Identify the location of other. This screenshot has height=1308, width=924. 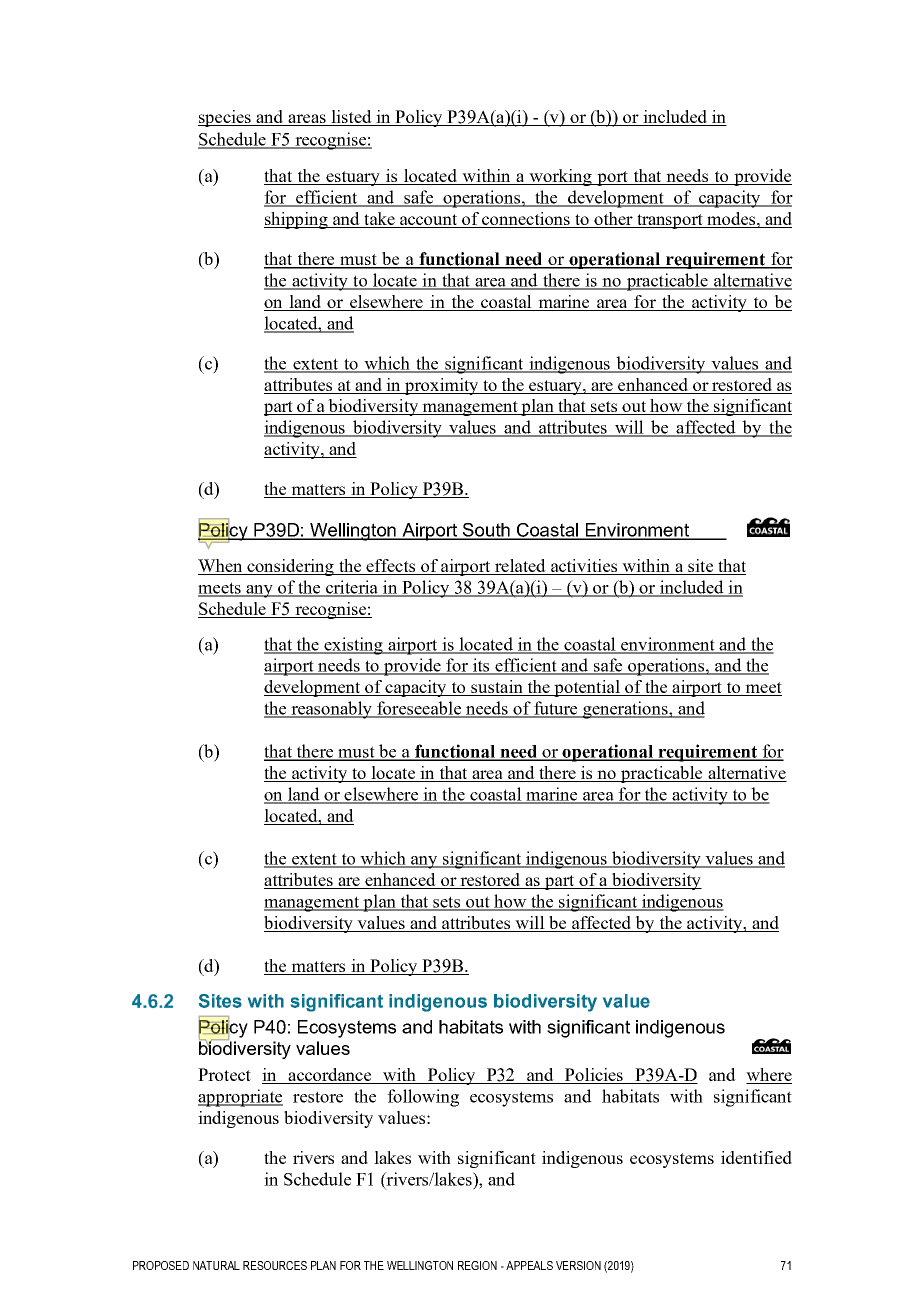
(613, 220).
